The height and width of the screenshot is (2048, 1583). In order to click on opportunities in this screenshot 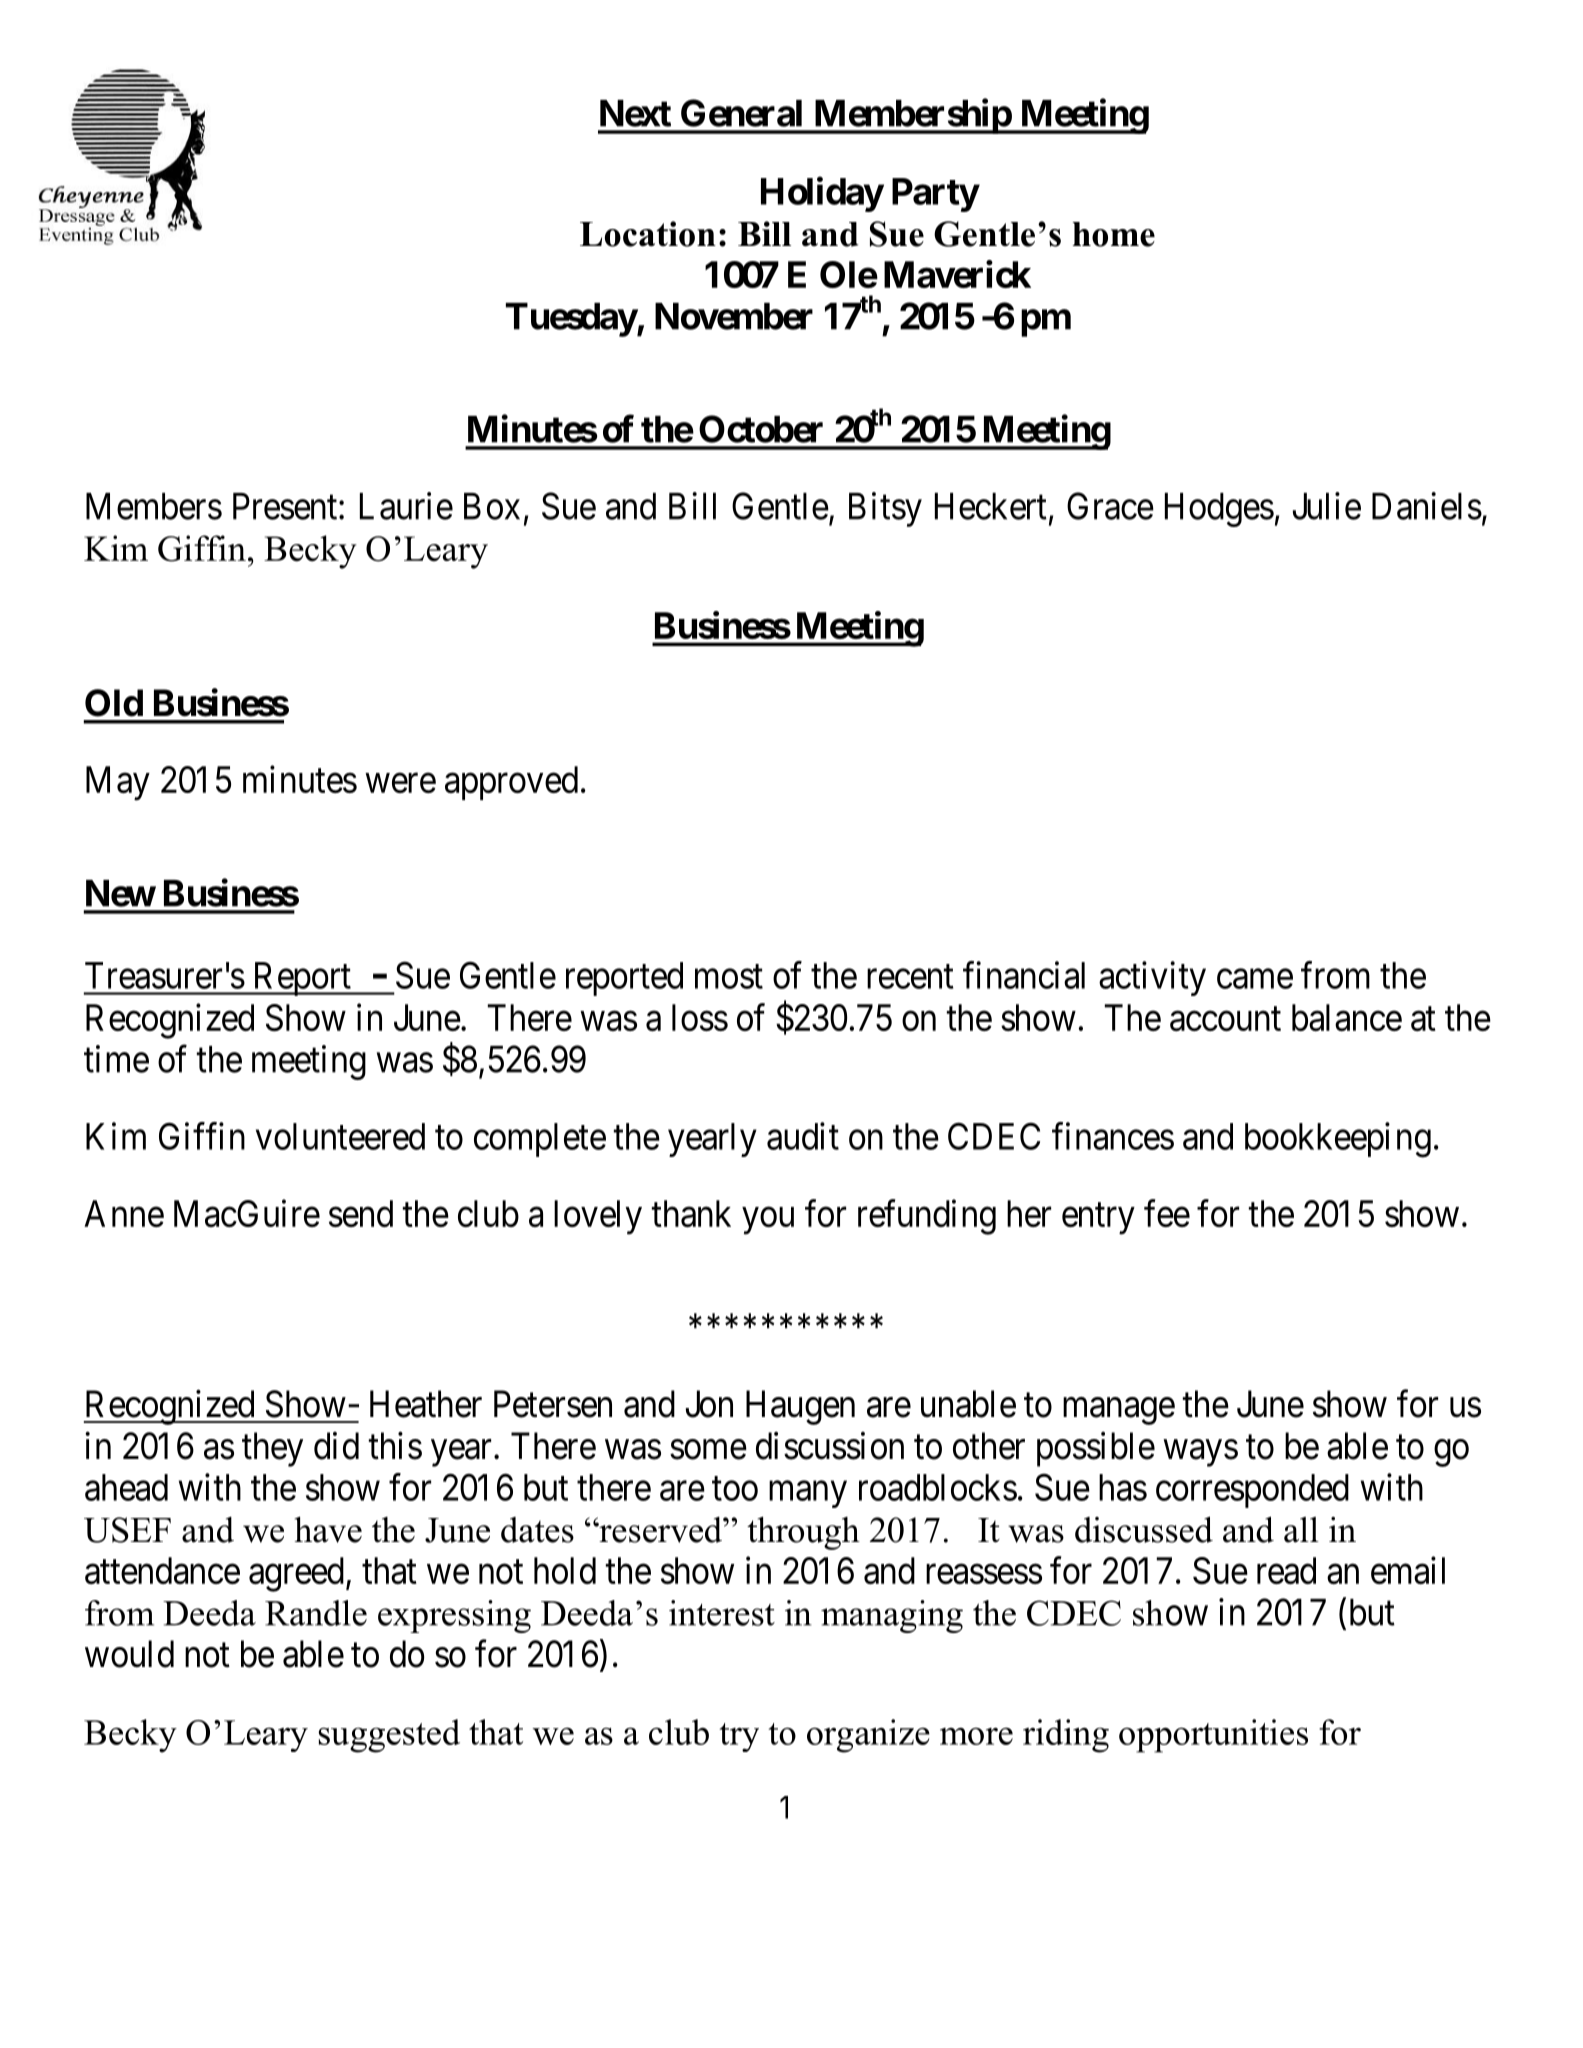, I will do `click(1213, 1736)`.
